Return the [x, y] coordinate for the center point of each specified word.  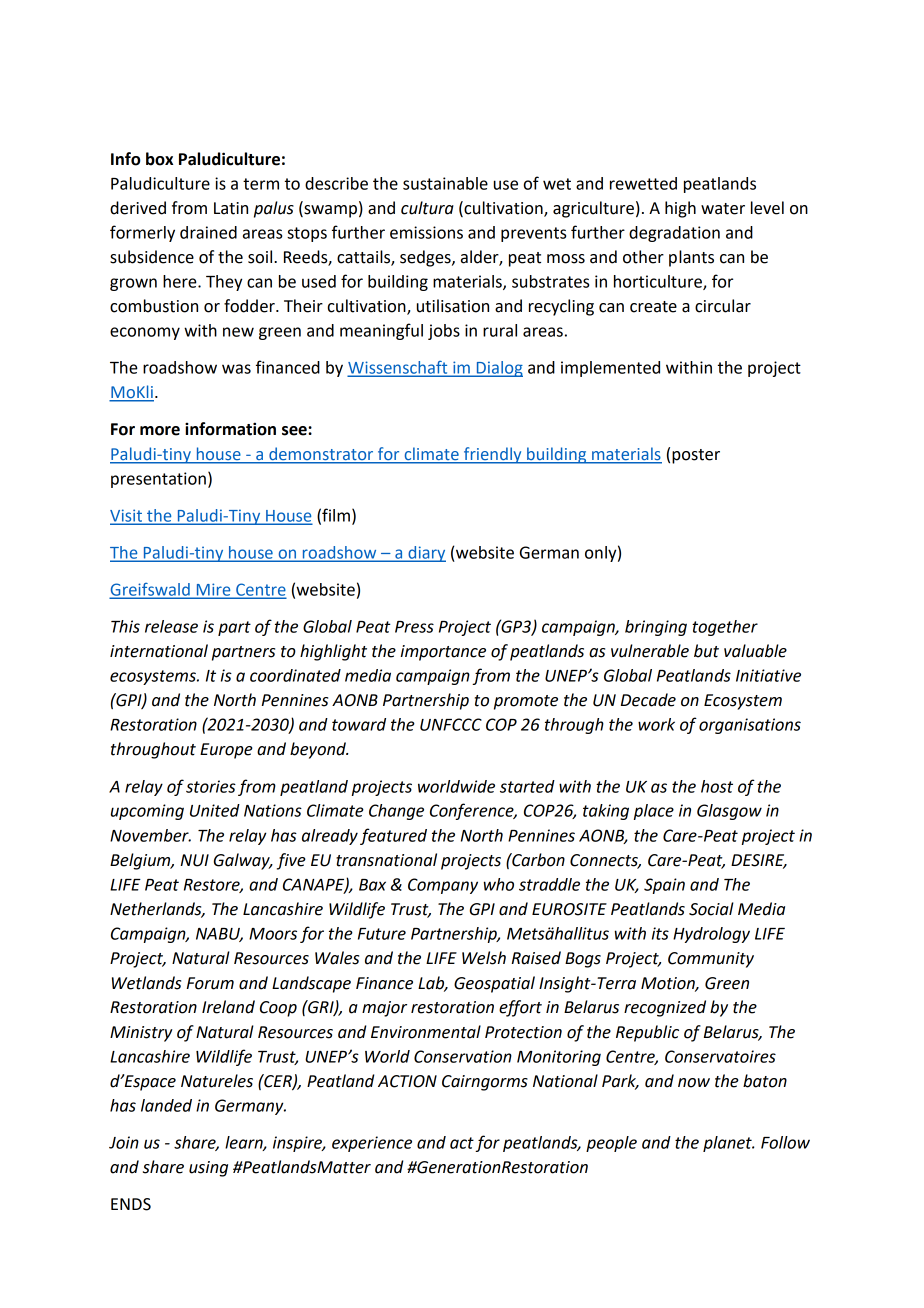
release [171, 626]
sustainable [445, 183]
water [723, 209]
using [208, 1169]
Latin [231, 208]
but [706, 651]
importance [443, 653]
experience [372, 1144]
